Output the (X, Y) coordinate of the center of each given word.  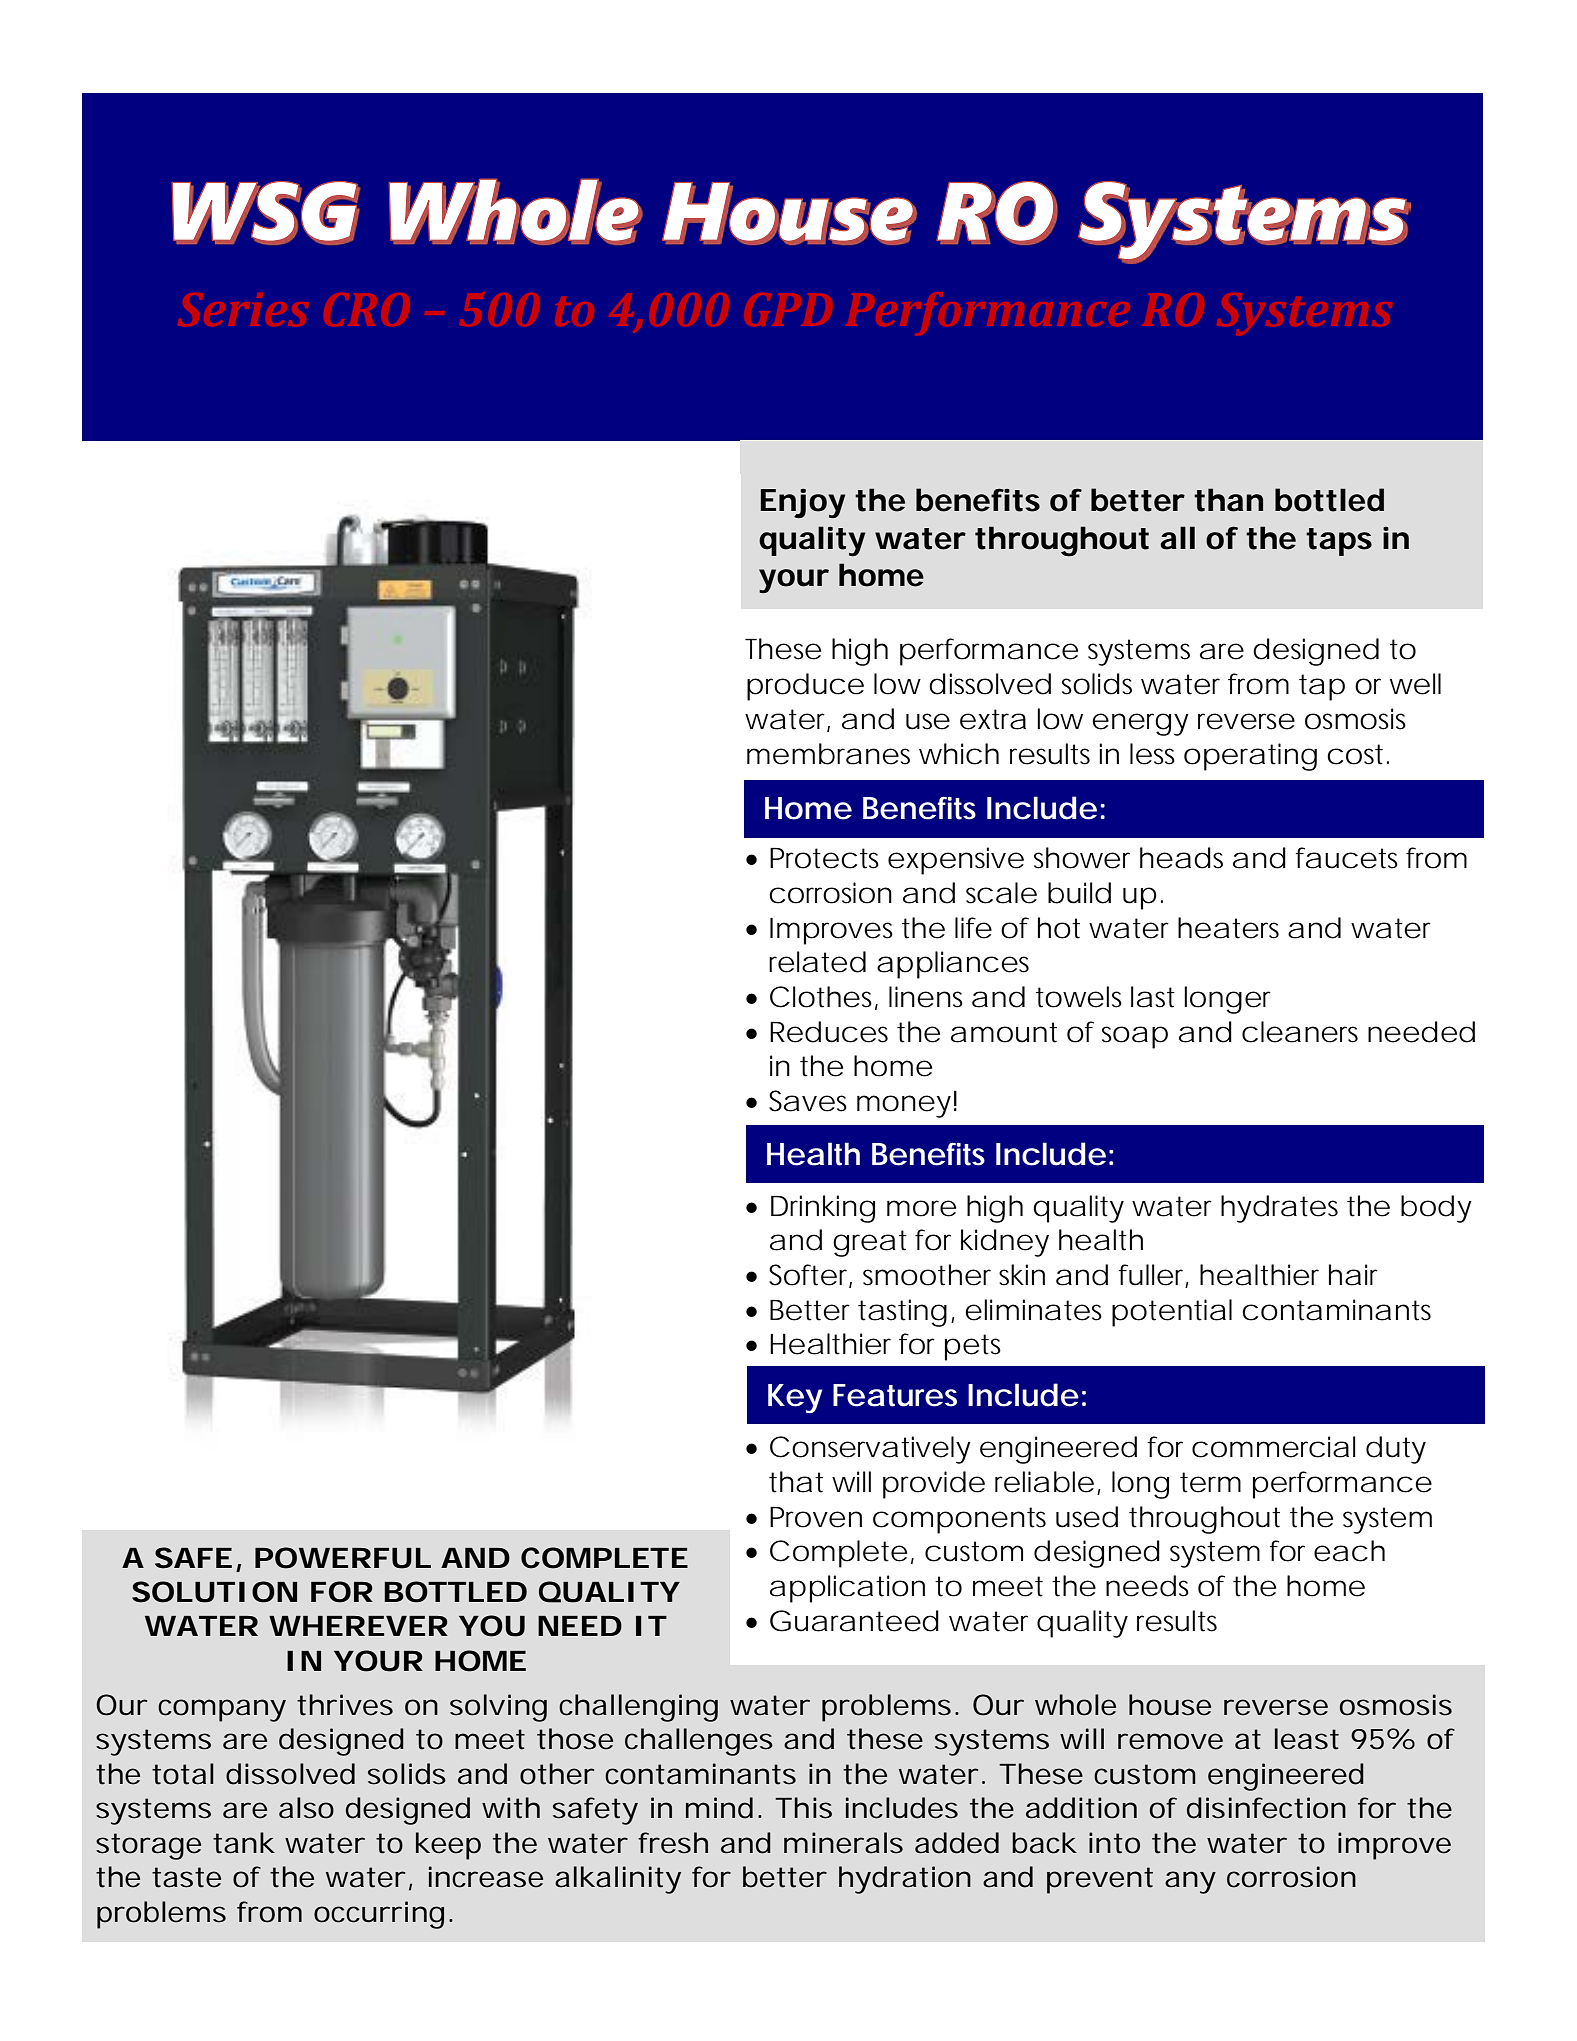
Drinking (823, 1209)
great (870, 1243)
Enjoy (803, 503)
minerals (843, 1843)
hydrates (1279, 1209)
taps (1339, 542)
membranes (828, 754)
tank (244, 1843)
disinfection (1266, 1808)
